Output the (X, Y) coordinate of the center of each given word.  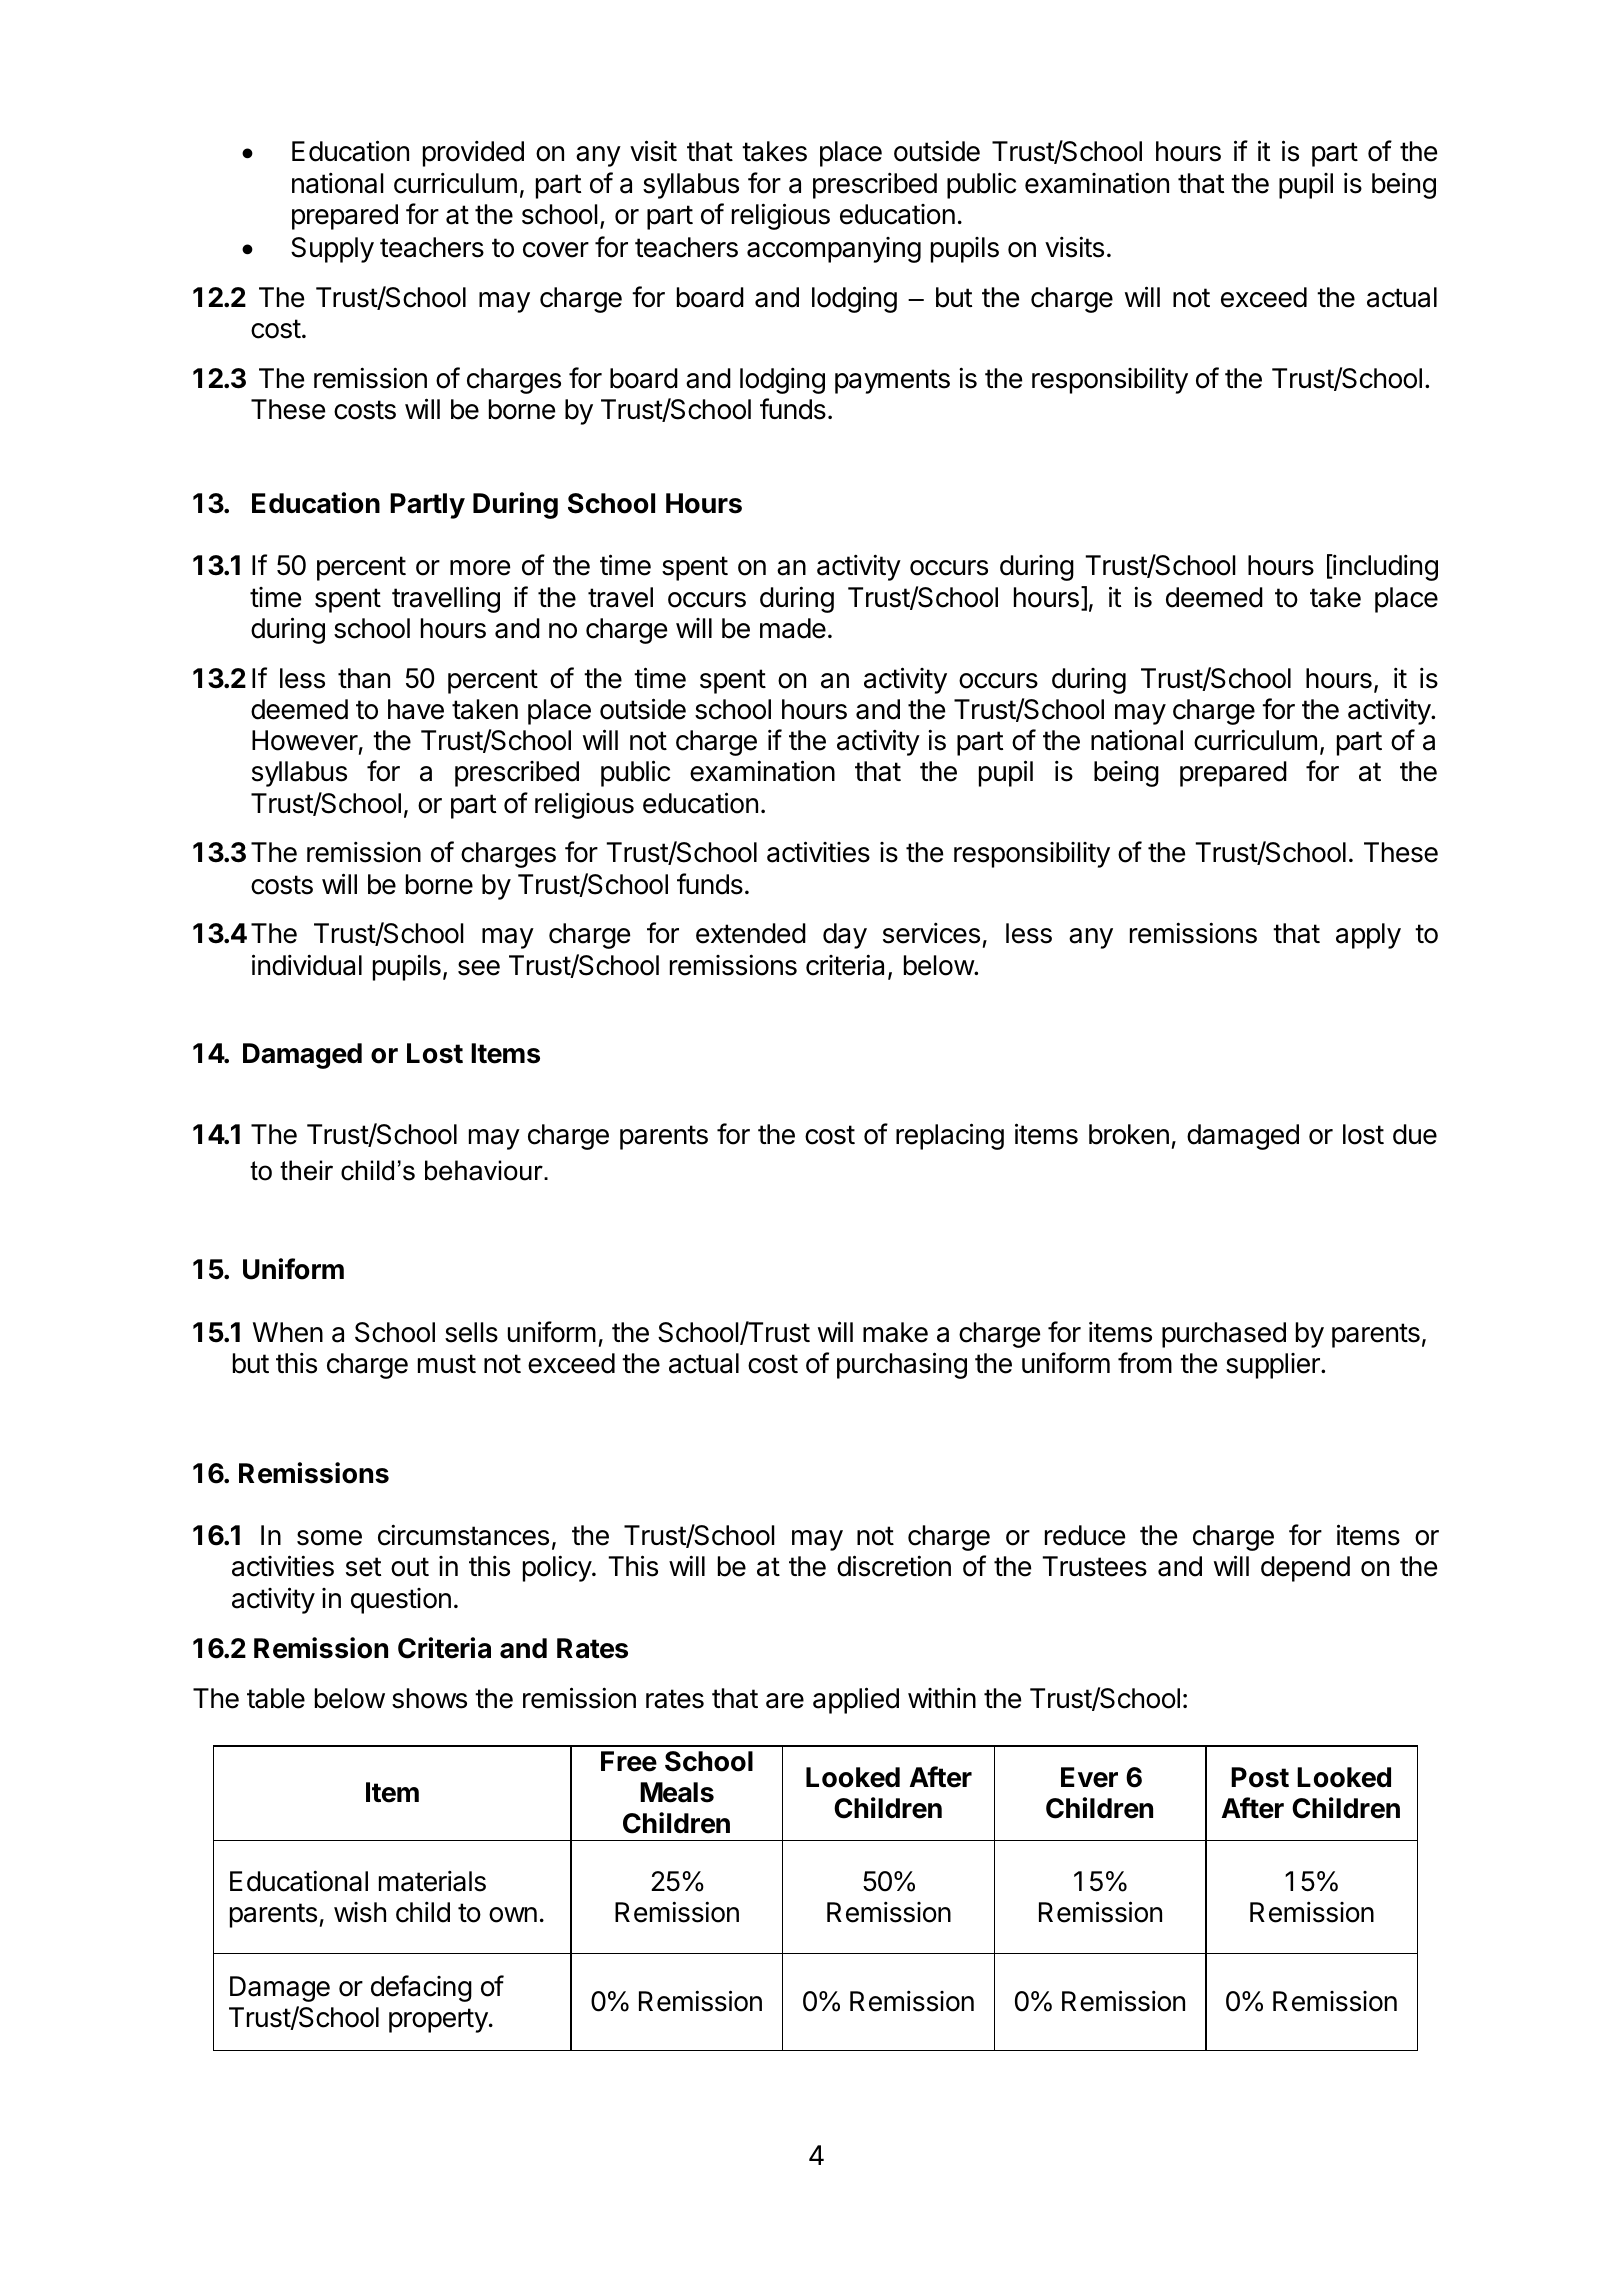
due (1415, 1134)
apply (1368, 936)
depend (1305, 1569)
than (364, 678)
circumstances (463, 1535)
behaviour (485, 1170)
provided (473, 153)
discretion (894, 1566)
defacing (421, 1988)
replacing (950, 1136)
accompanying (834, 250)
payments (892, 381)
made (793, 628)
